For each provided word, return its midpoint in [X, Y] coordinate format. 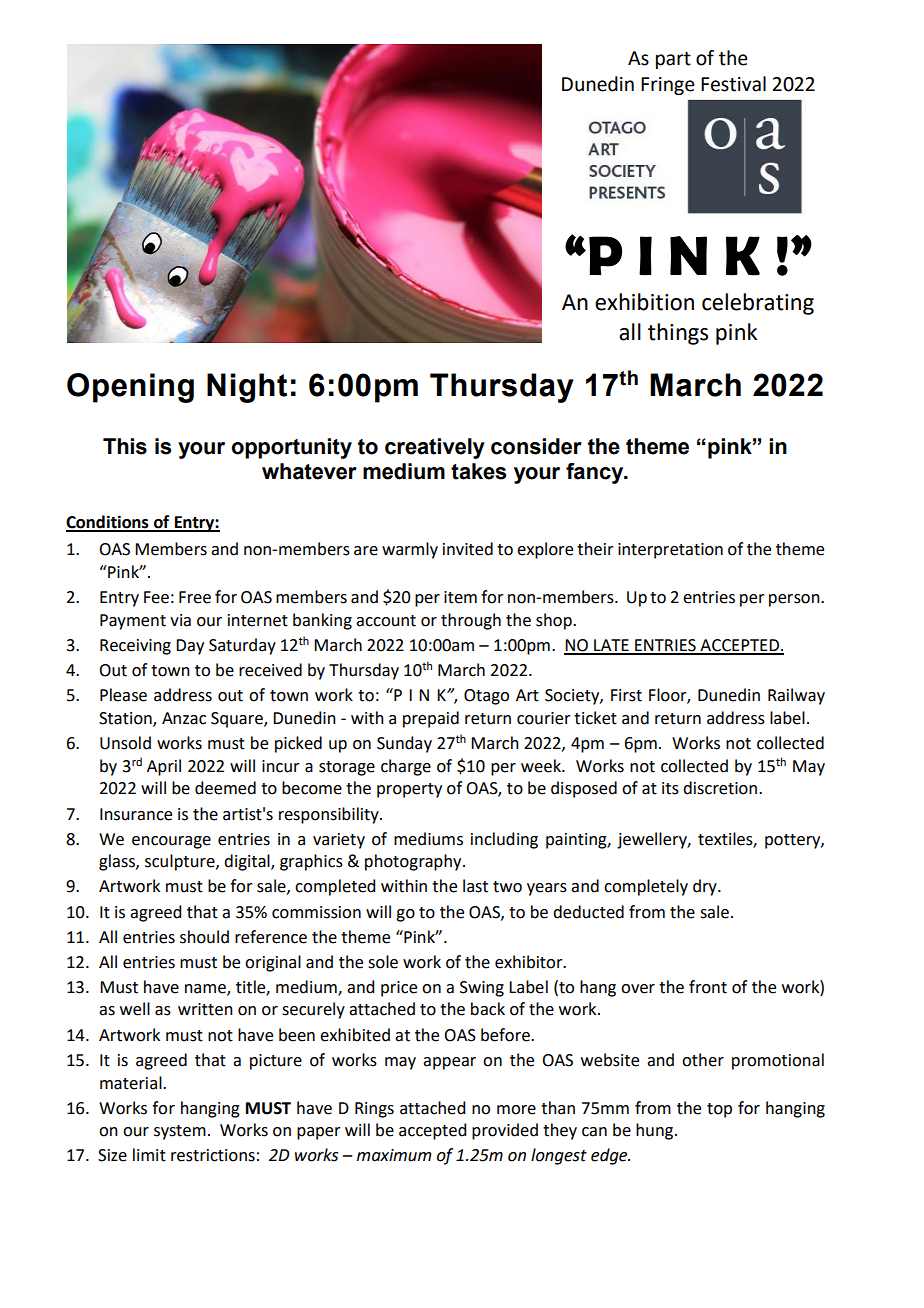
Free [195, 597]
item [460, 597]
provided [505, 1131]
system [180, 1132]
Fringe [668, 86]
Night [247, 388]
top [719, 1110]
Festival [733, 84]
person [795, 600]
